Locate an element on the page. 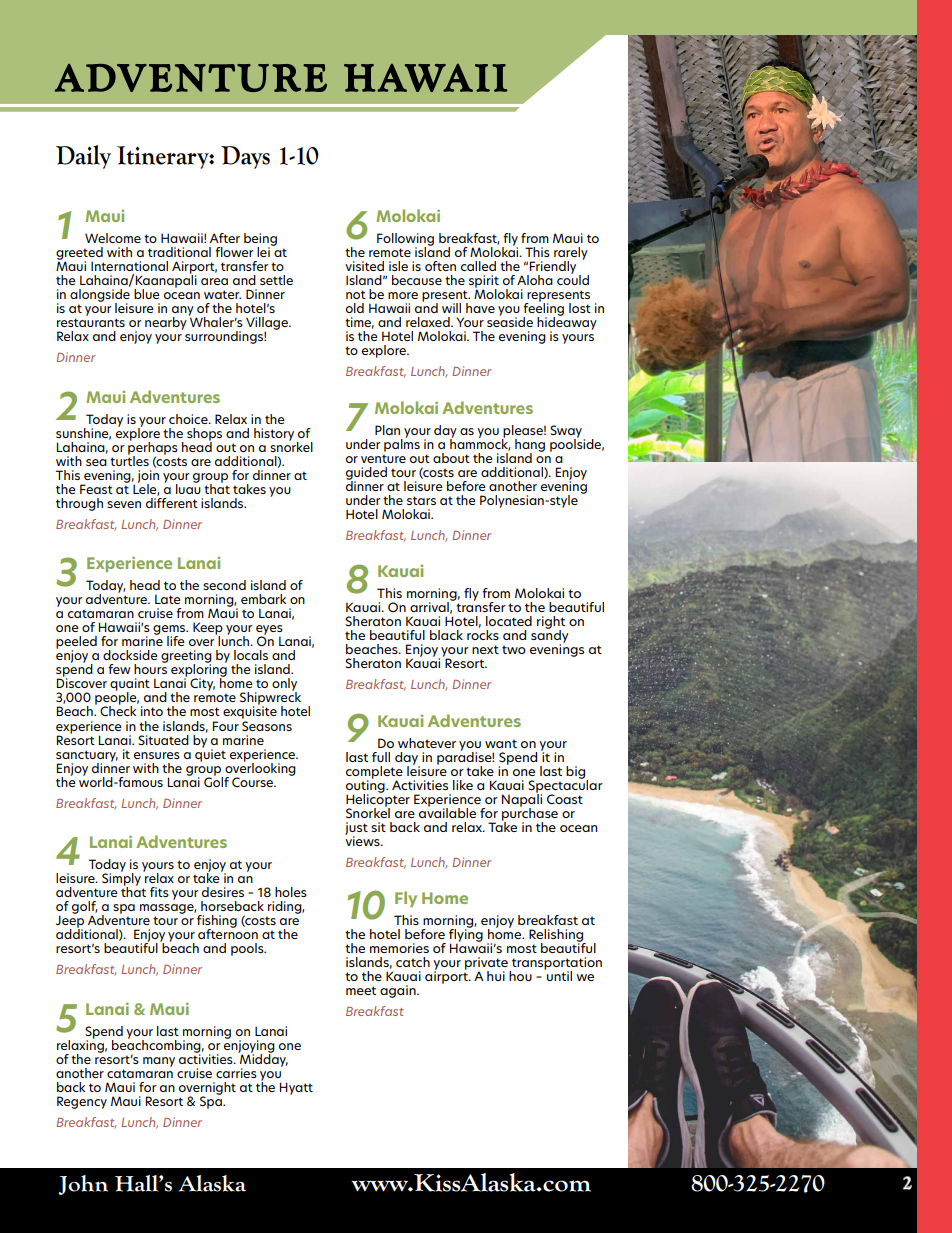 The width and height of the page is (952, 1233). hui is located at coordinates (496, 976).
